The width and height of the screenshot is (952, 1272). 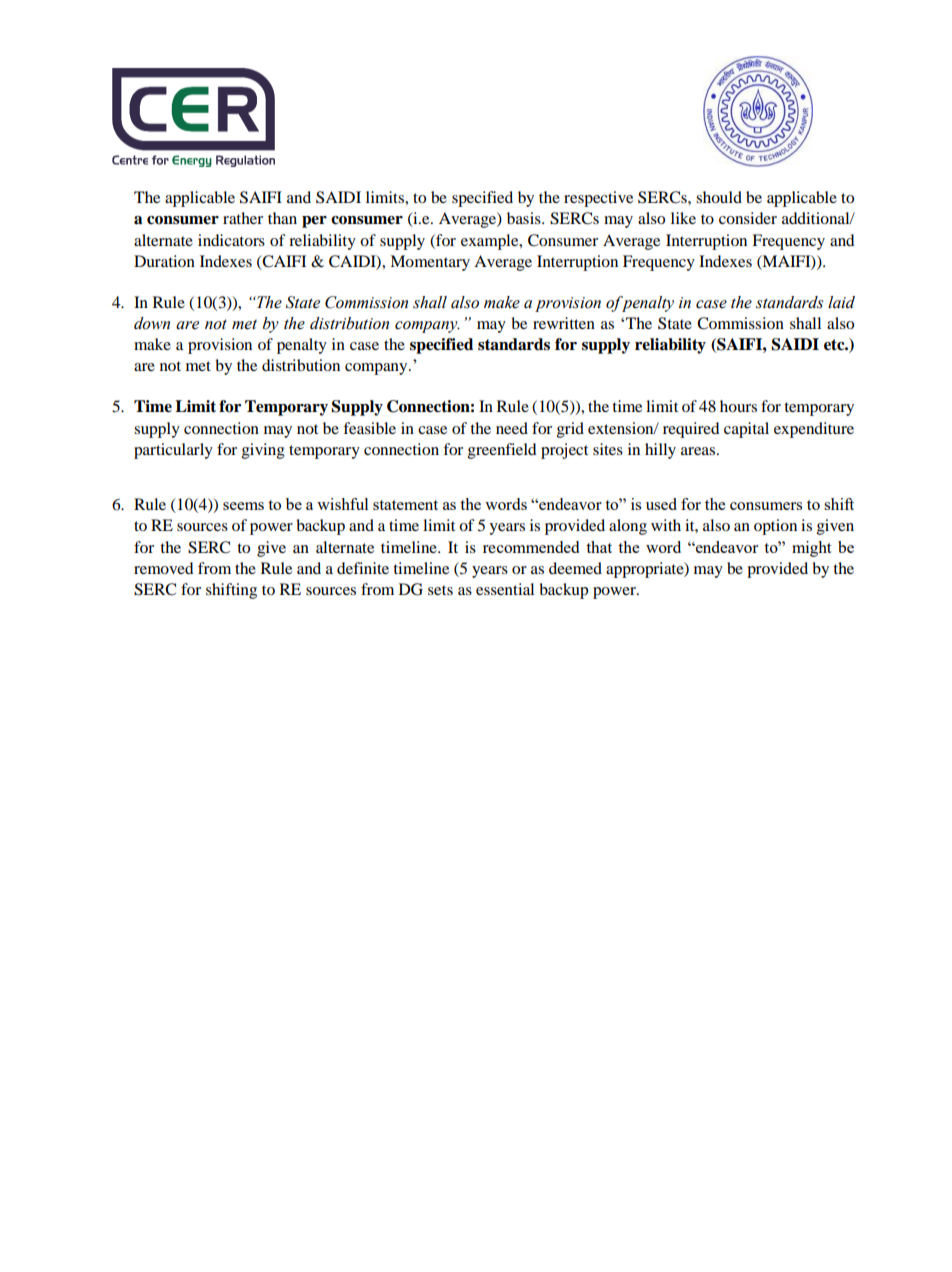 What do you see at coordinates (369, 428) in the screenshot?
I see `feasible` at bounding box center [369, 428].
